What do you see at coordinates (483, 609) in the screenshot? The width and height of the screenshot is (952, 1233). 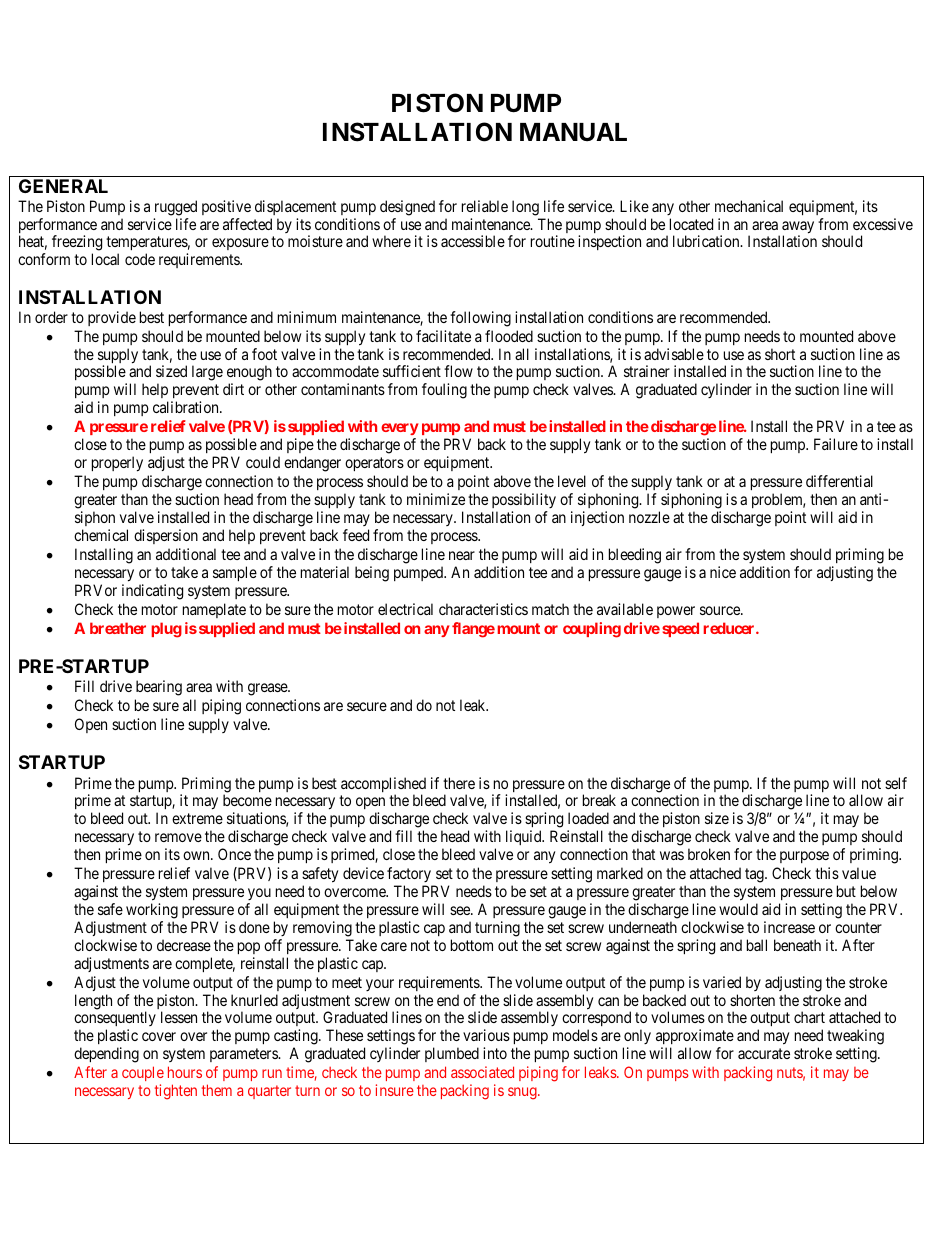 I see `characteristics` at bounding box center [483, 609].
